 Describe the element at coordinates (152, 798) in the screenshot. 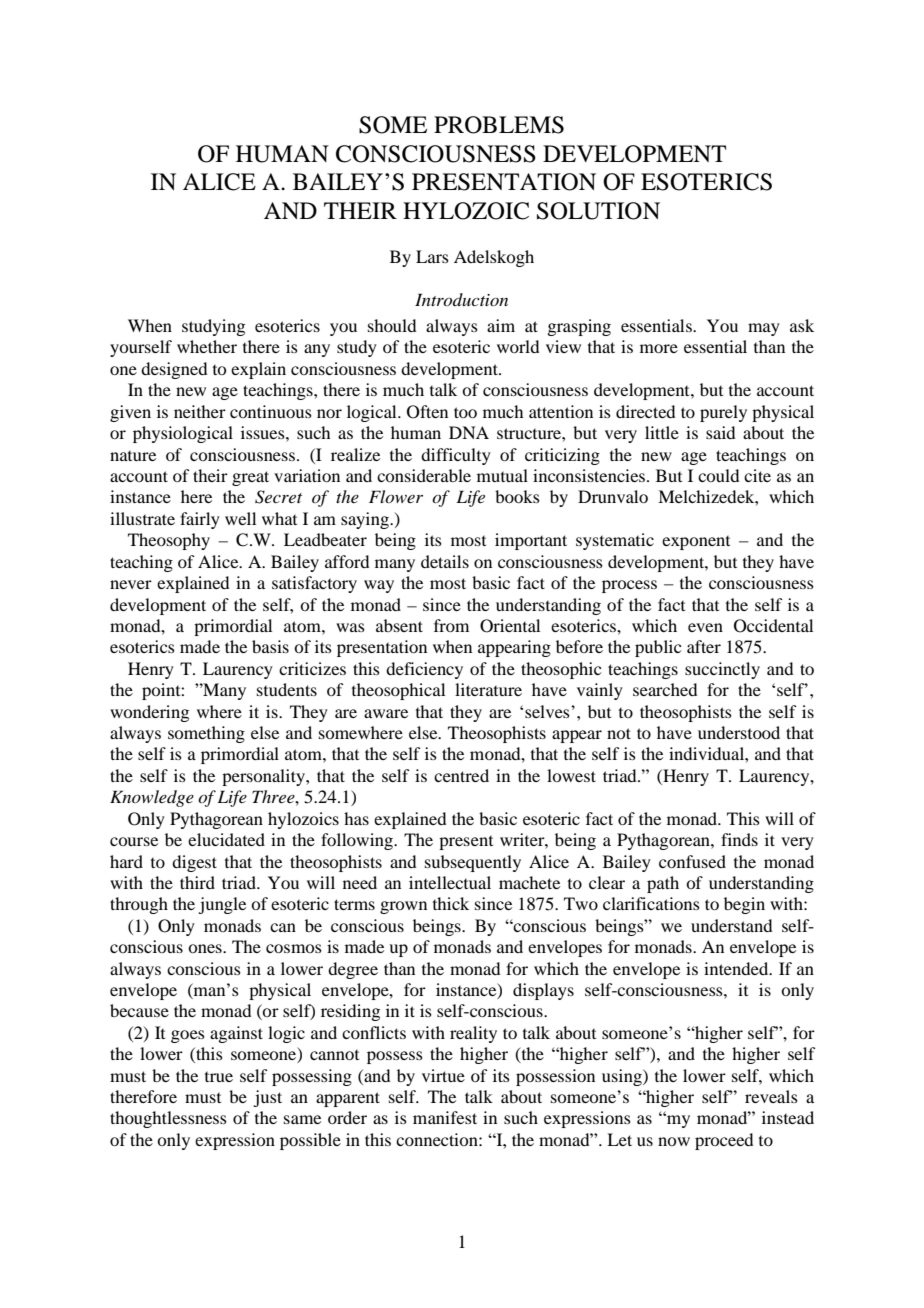

I see `Knowledge` at that location.
